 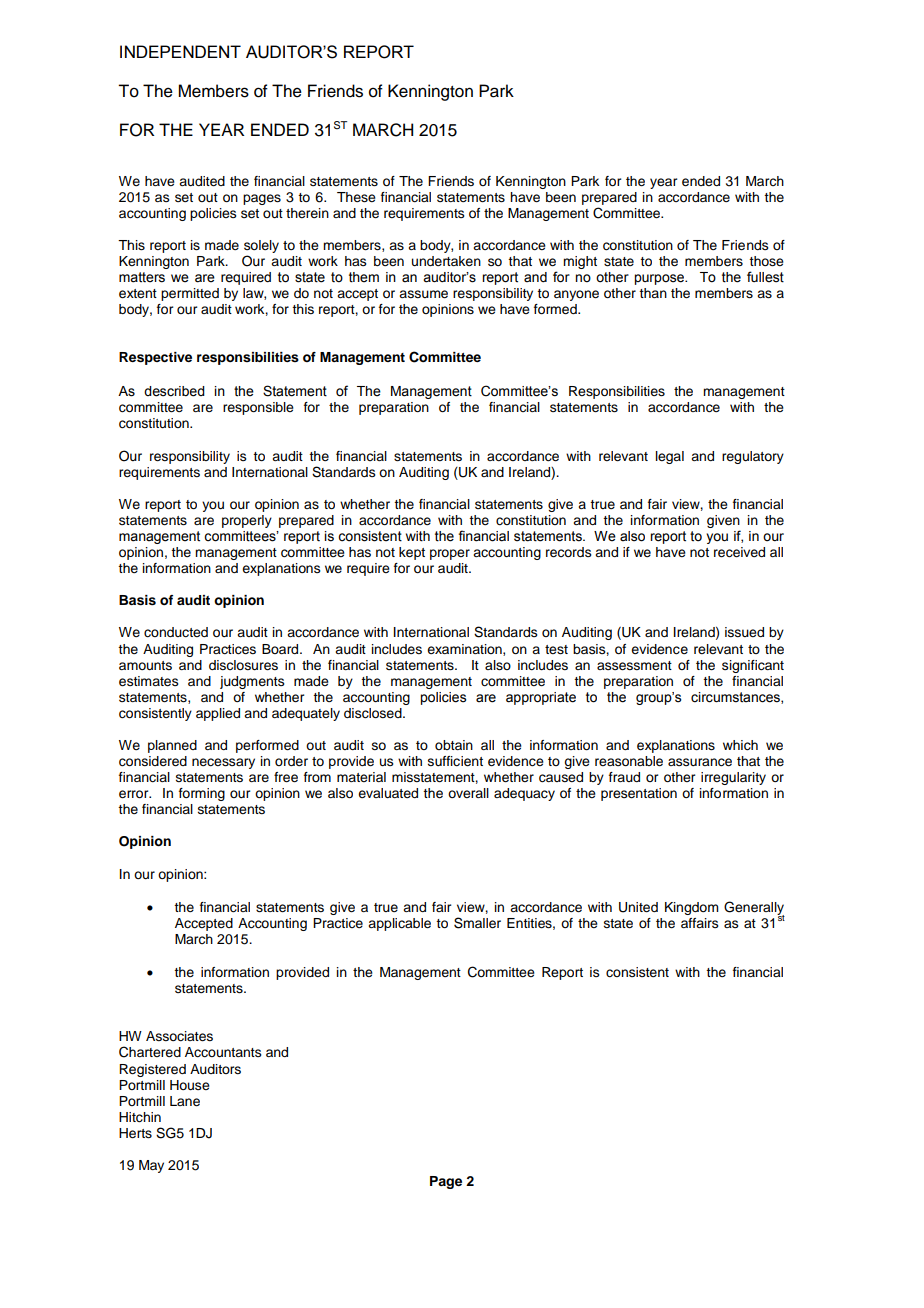 What do you see at coordinates (477, 923) in the screenshot?
I see `Smaller` at bounding box center [477, 923].
